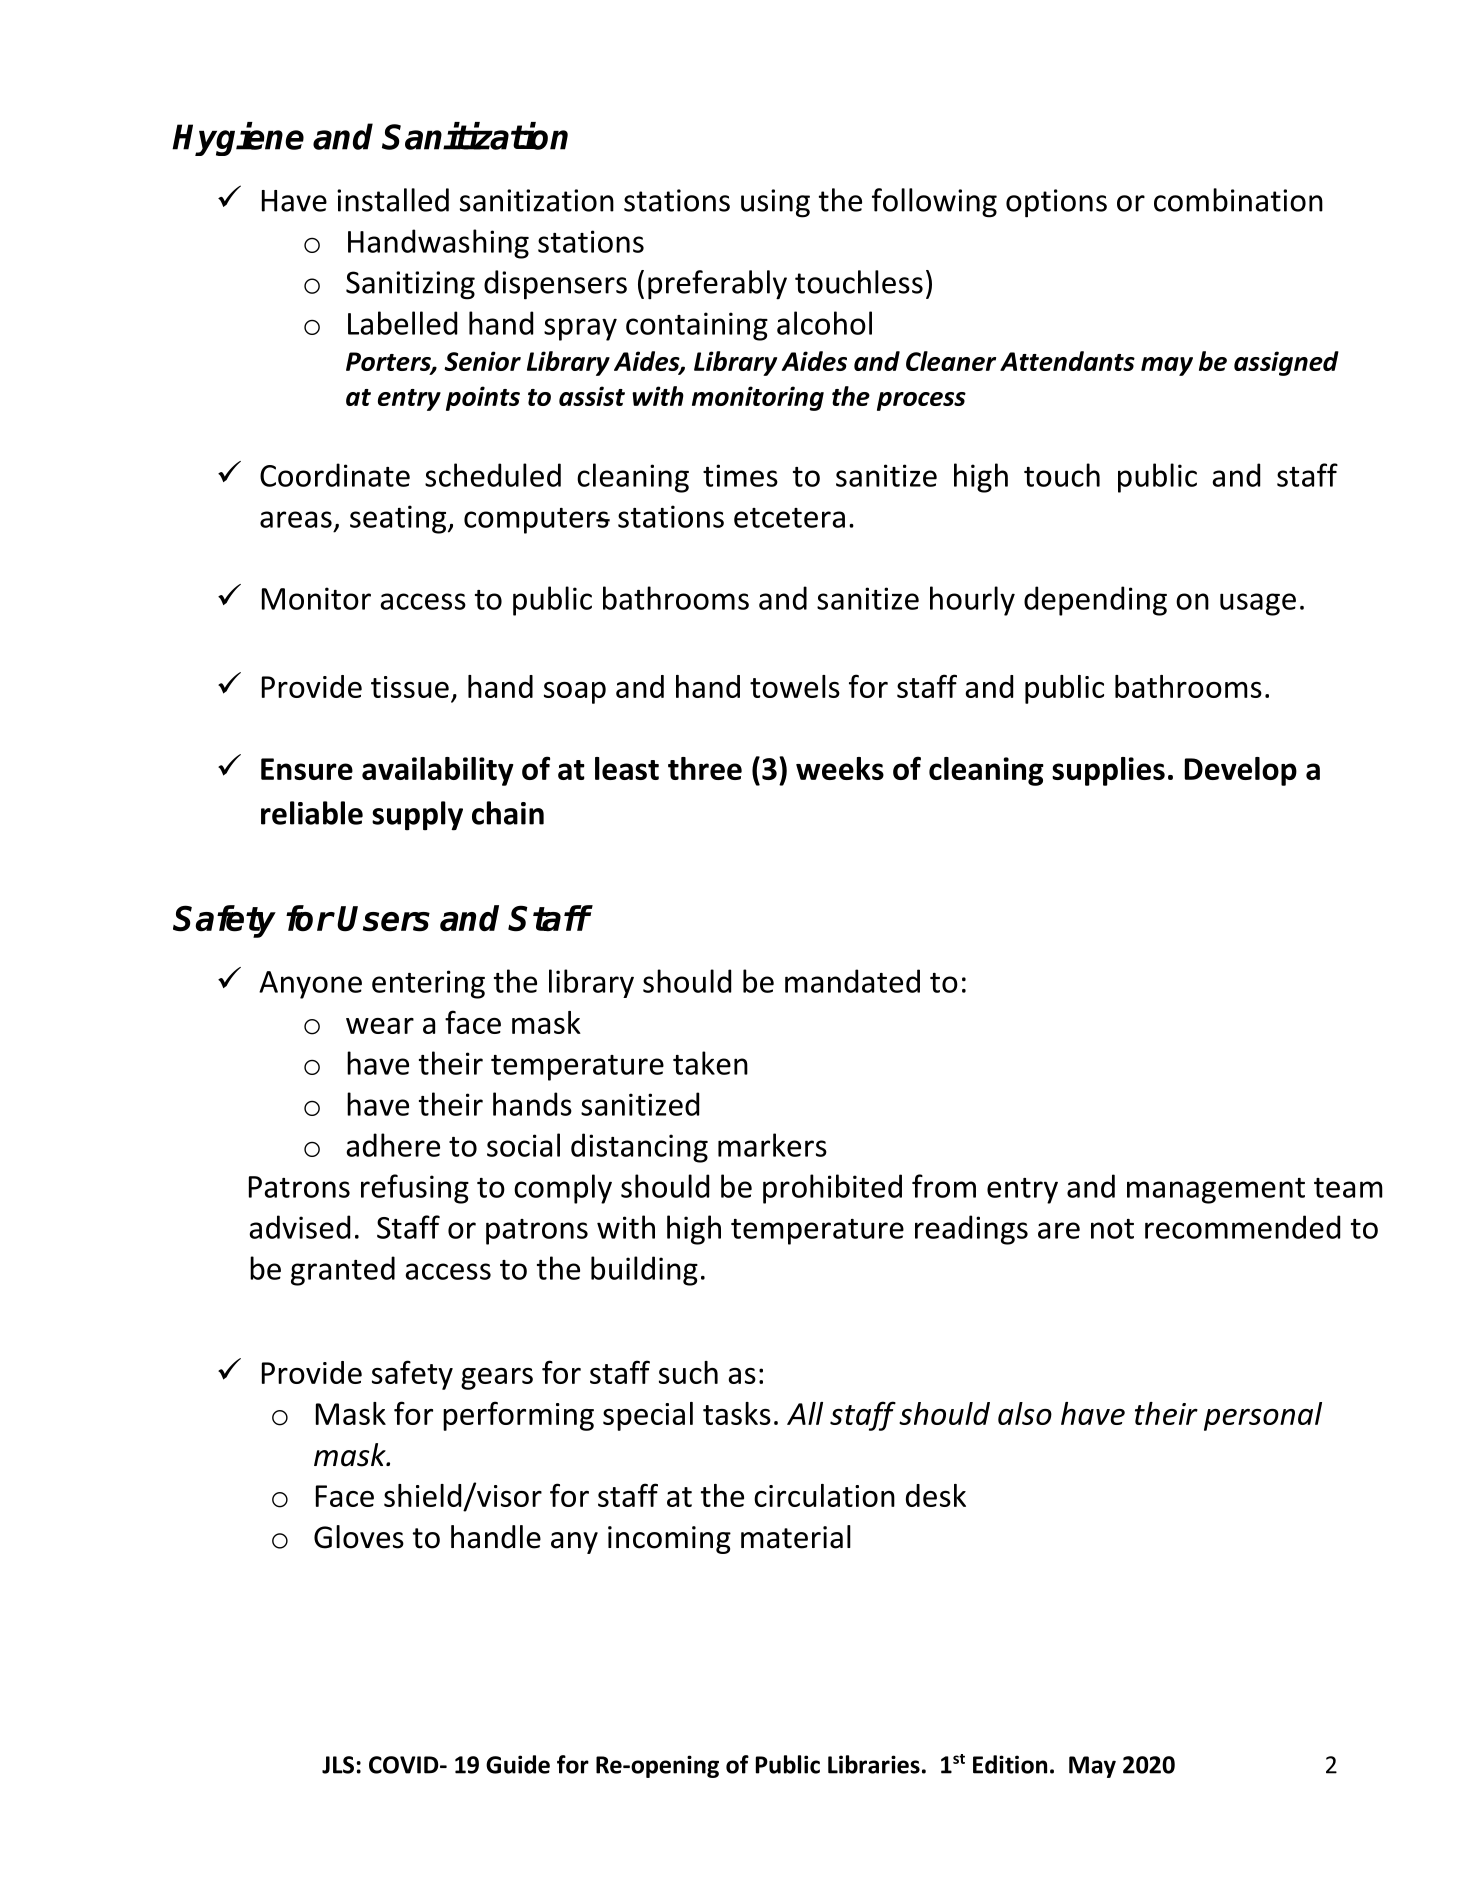 The height and width of the page is (1899, 1467). Describe the element at coordinates (1238, 200) in the page. I see `combination` at that location.
